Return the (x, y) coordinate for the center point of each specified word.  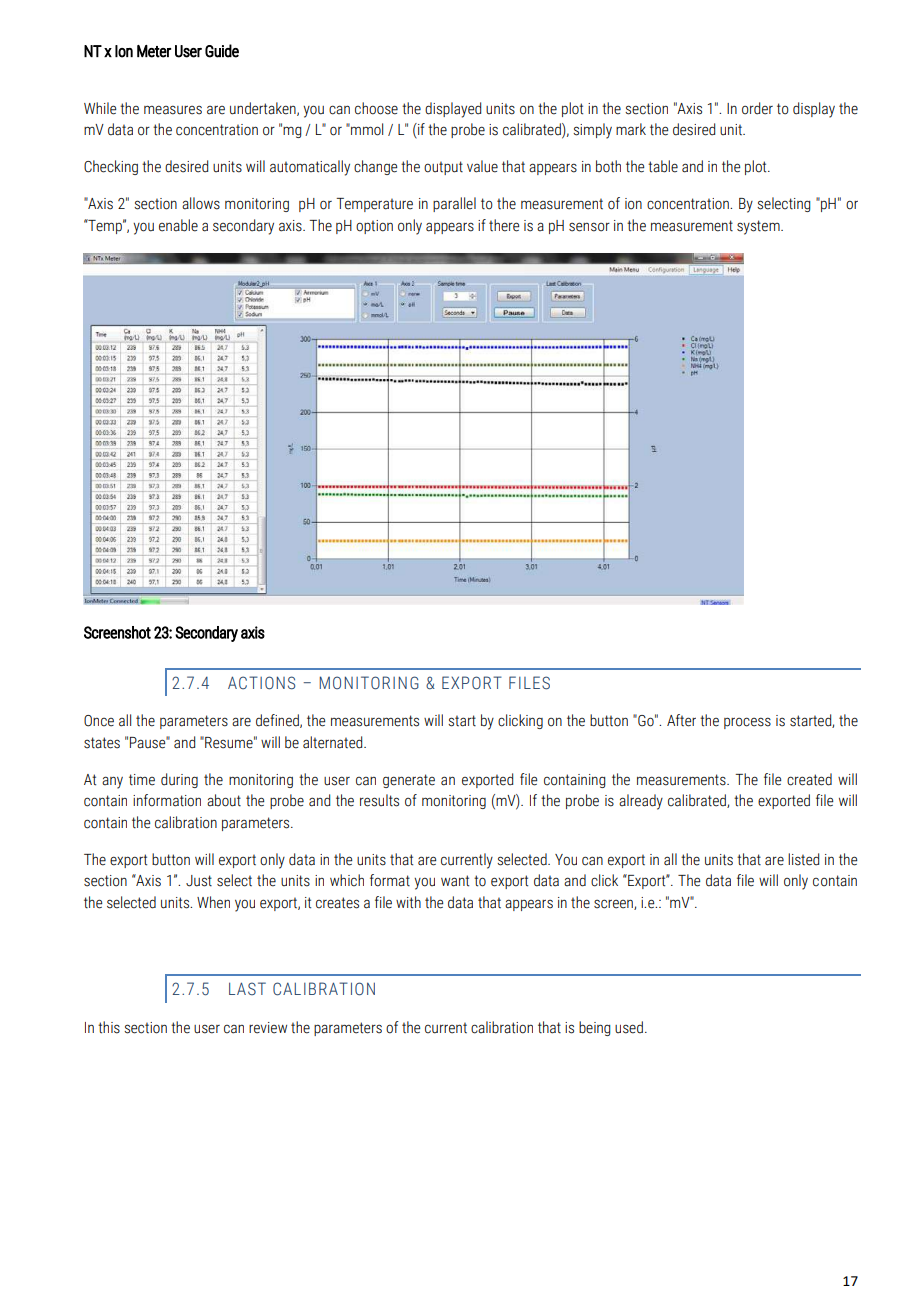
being (594, 1028)
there (504, 225)
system (759, 227)
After (681, 720)
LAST (247, 988)
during (179, 780)
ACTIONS (261, 683)
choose (376, 108)
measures (173, 110)
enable (178, 225)
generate (409, 781)
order (757, 108)
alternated (334, 742)
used (629, 1027)
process (747, 723)
